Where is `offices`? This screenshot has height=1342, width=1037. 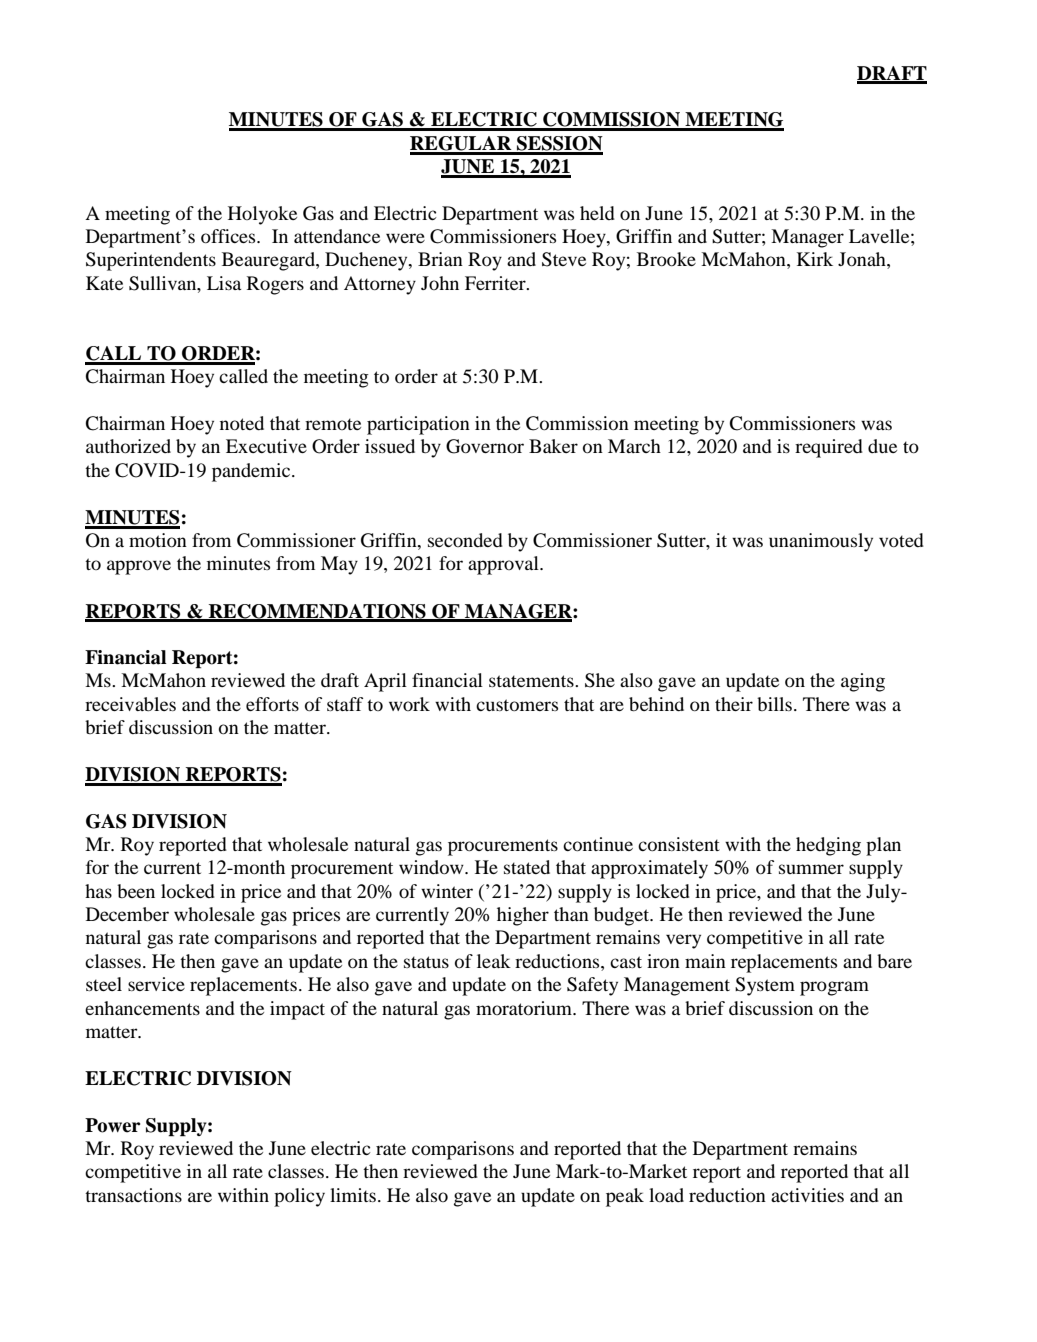 offices is located at coordinates (229, 236).
